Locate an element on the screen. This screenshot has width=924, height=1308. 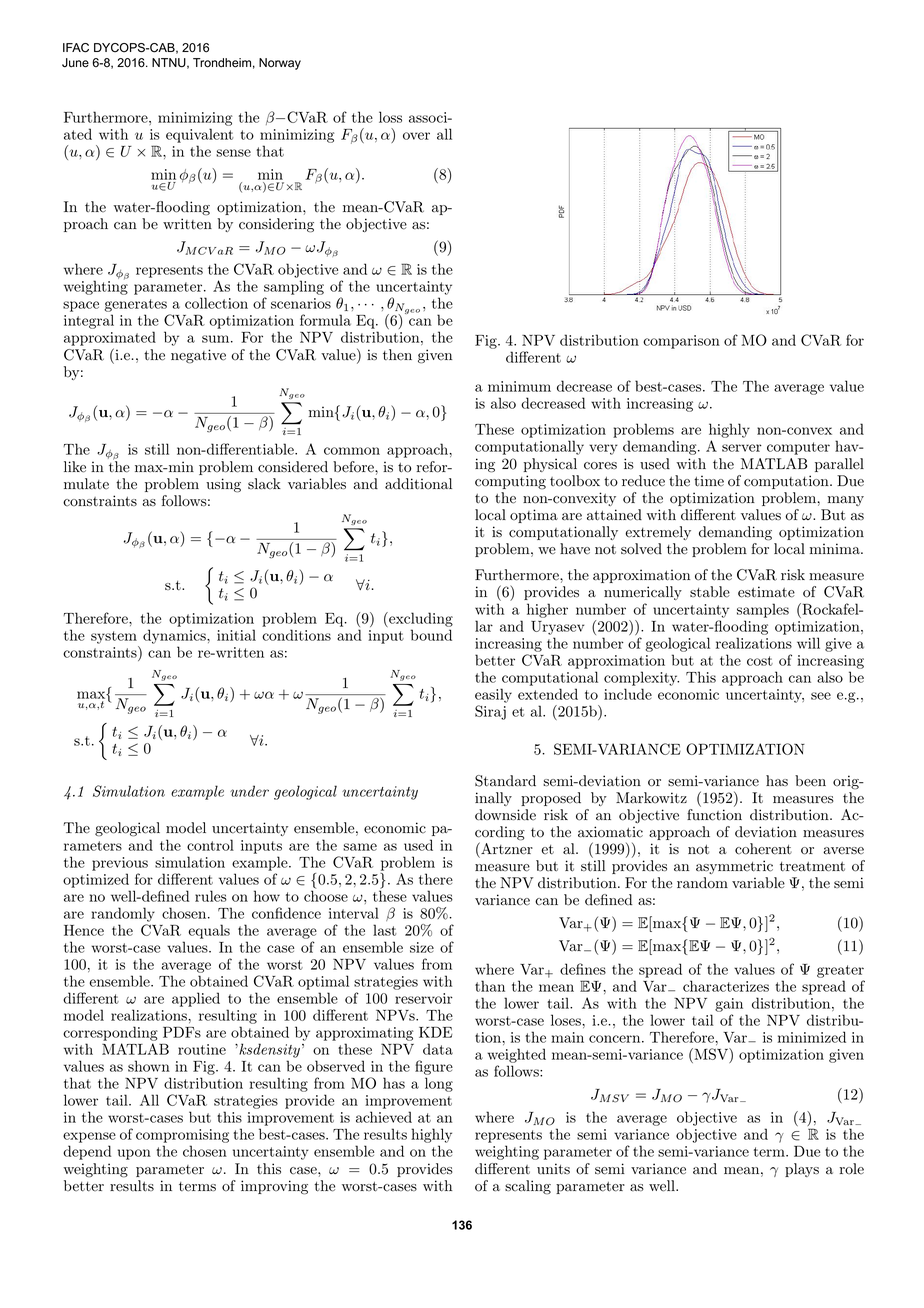
compromising is located at coordinates (182, 1137).
